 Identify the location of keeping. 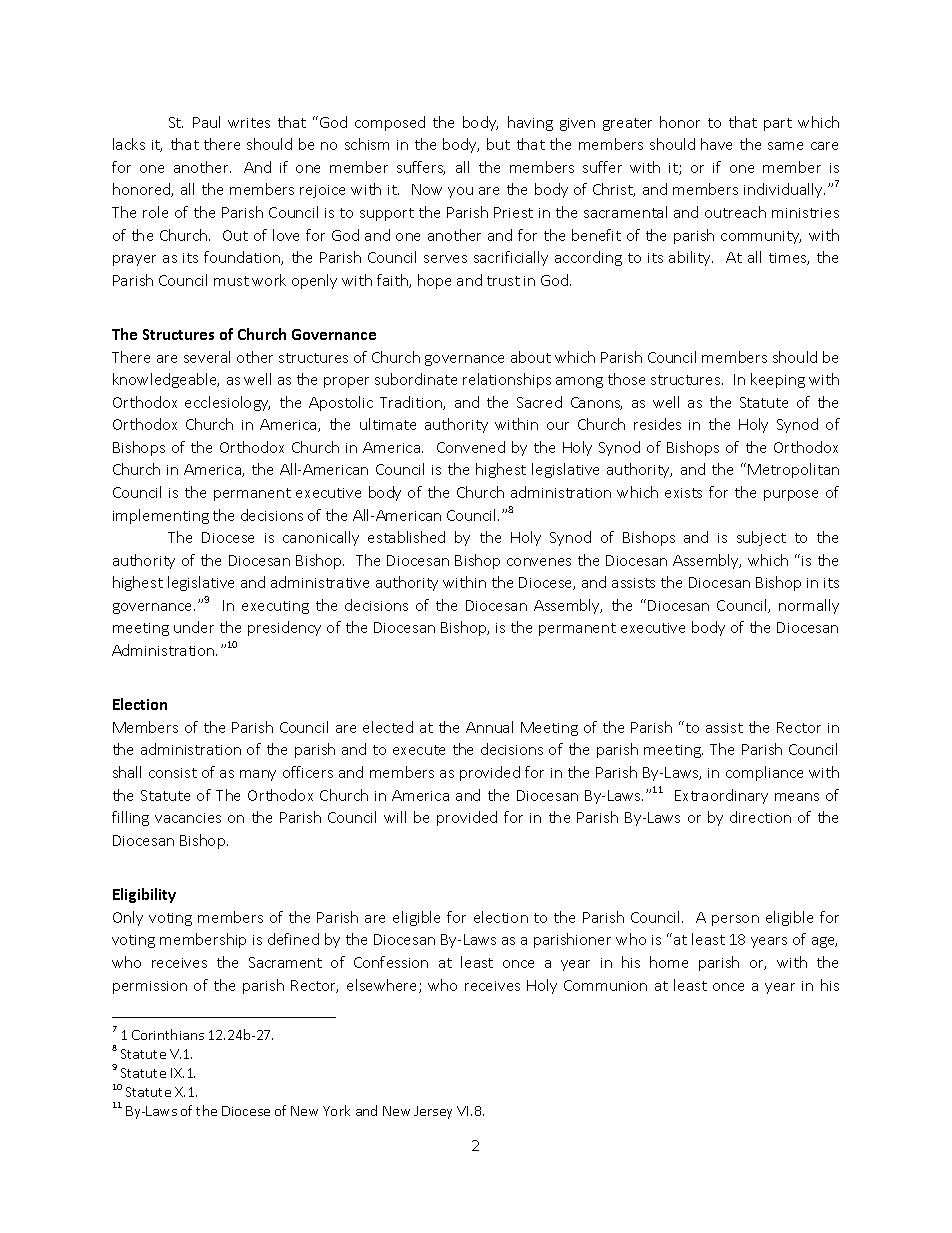
(778, 380).
